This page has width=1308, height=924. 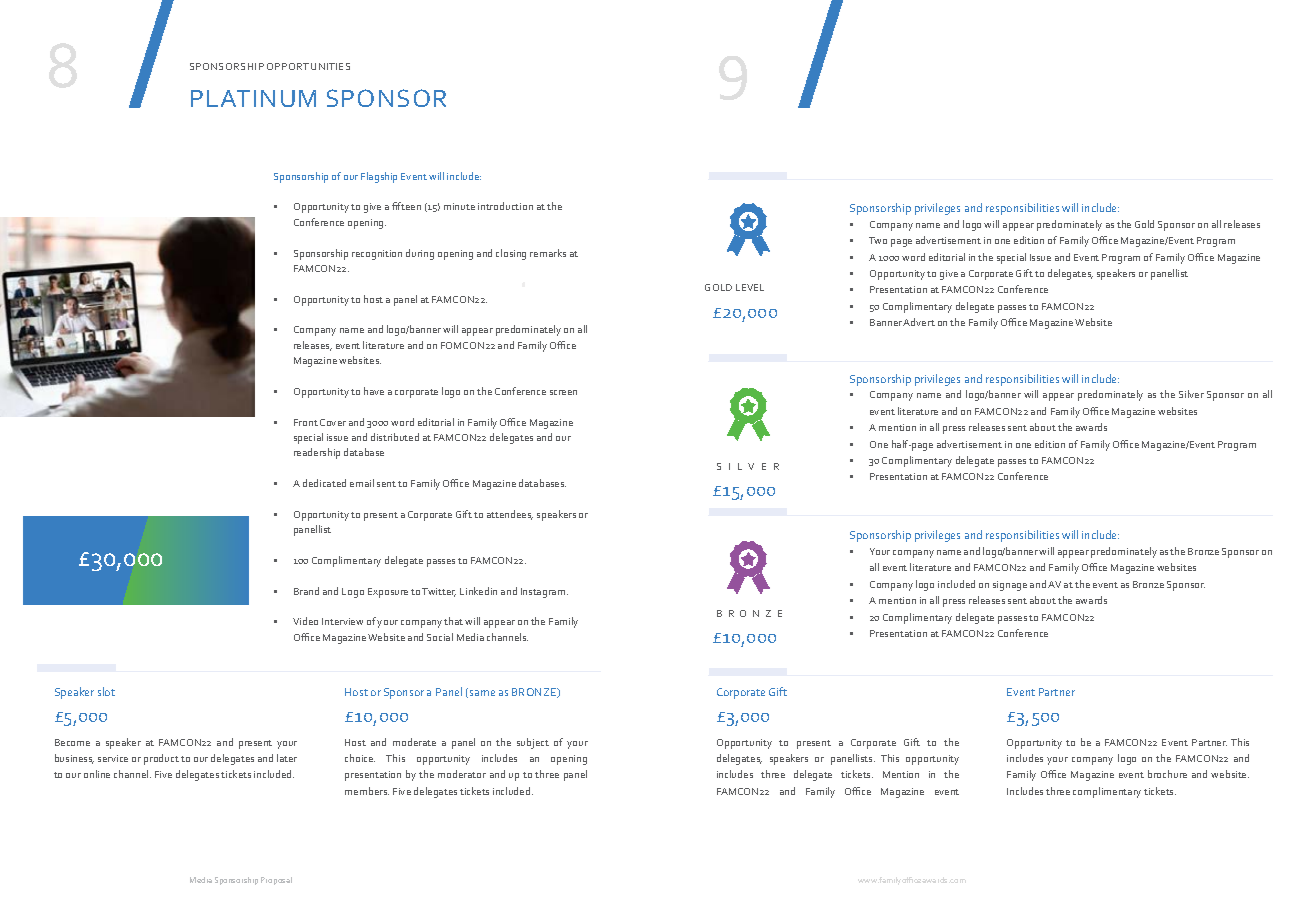 I want to click on Proposal, so click(x=276, y=881).
